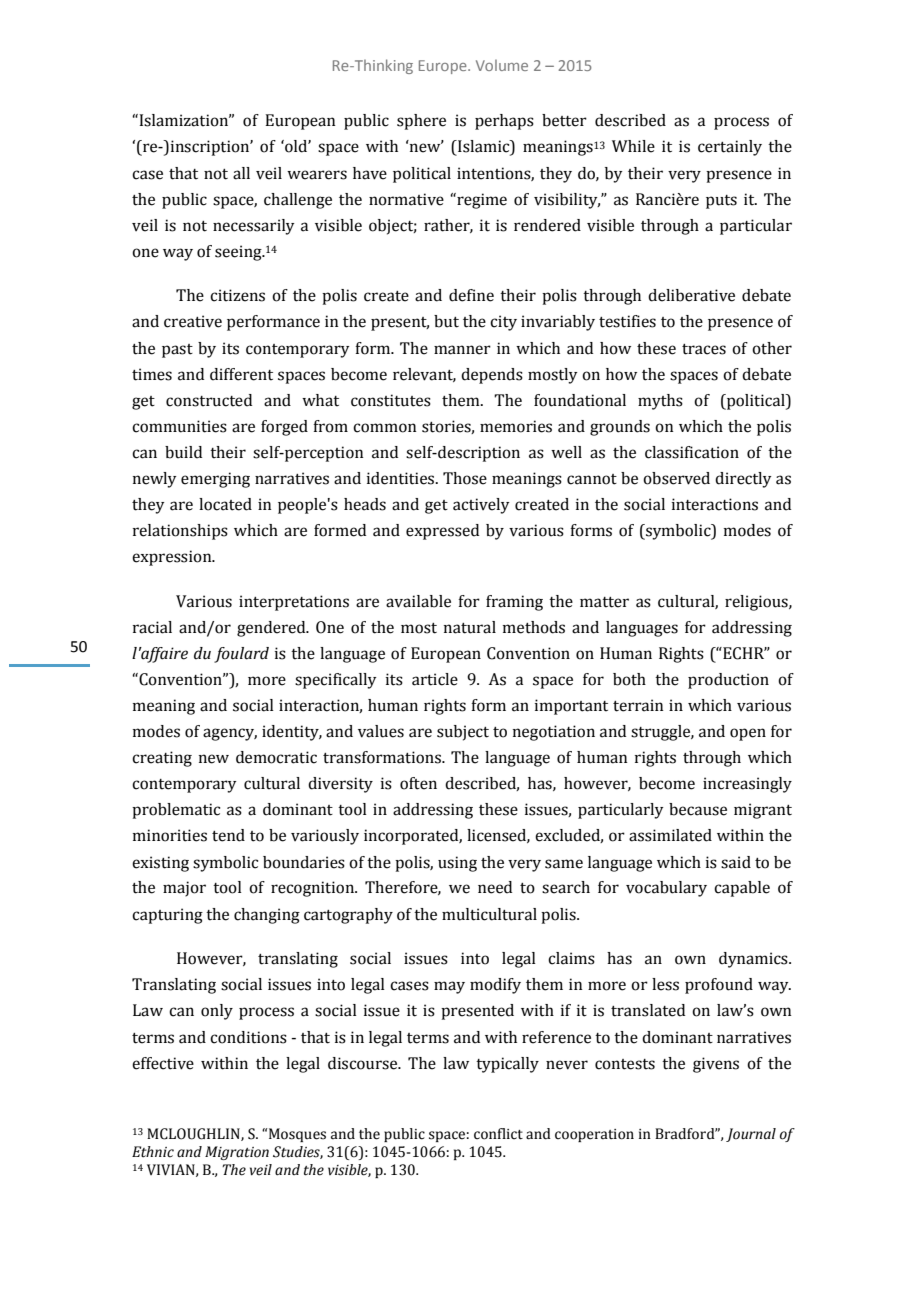 This page has width=924, height=1309. What do you see at coordinates (698, 809) in the page?
I see `because` at bounding box center [698, 809].
